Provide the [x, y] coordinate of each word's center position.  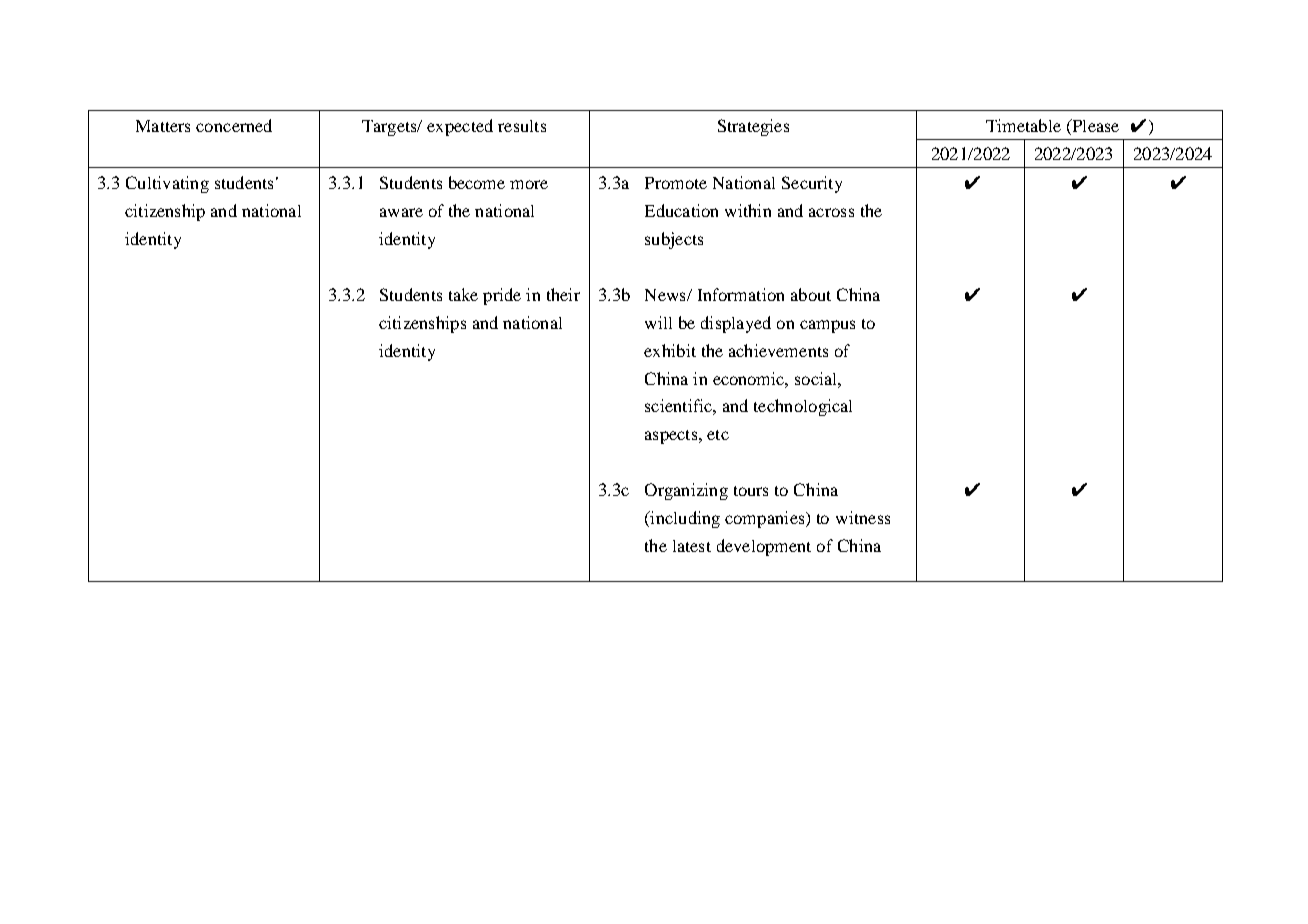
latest [692, 546]
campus [827, 326]
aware [401, 212]
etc [718, 435]
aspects [672, 437]
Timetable [1023, 125]
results [522, 126]
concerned [234, 125]
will [658, 322]
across [831, 212]
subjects [674, 240]
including [684, 519]
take [463, 294]
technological [803, 407]
